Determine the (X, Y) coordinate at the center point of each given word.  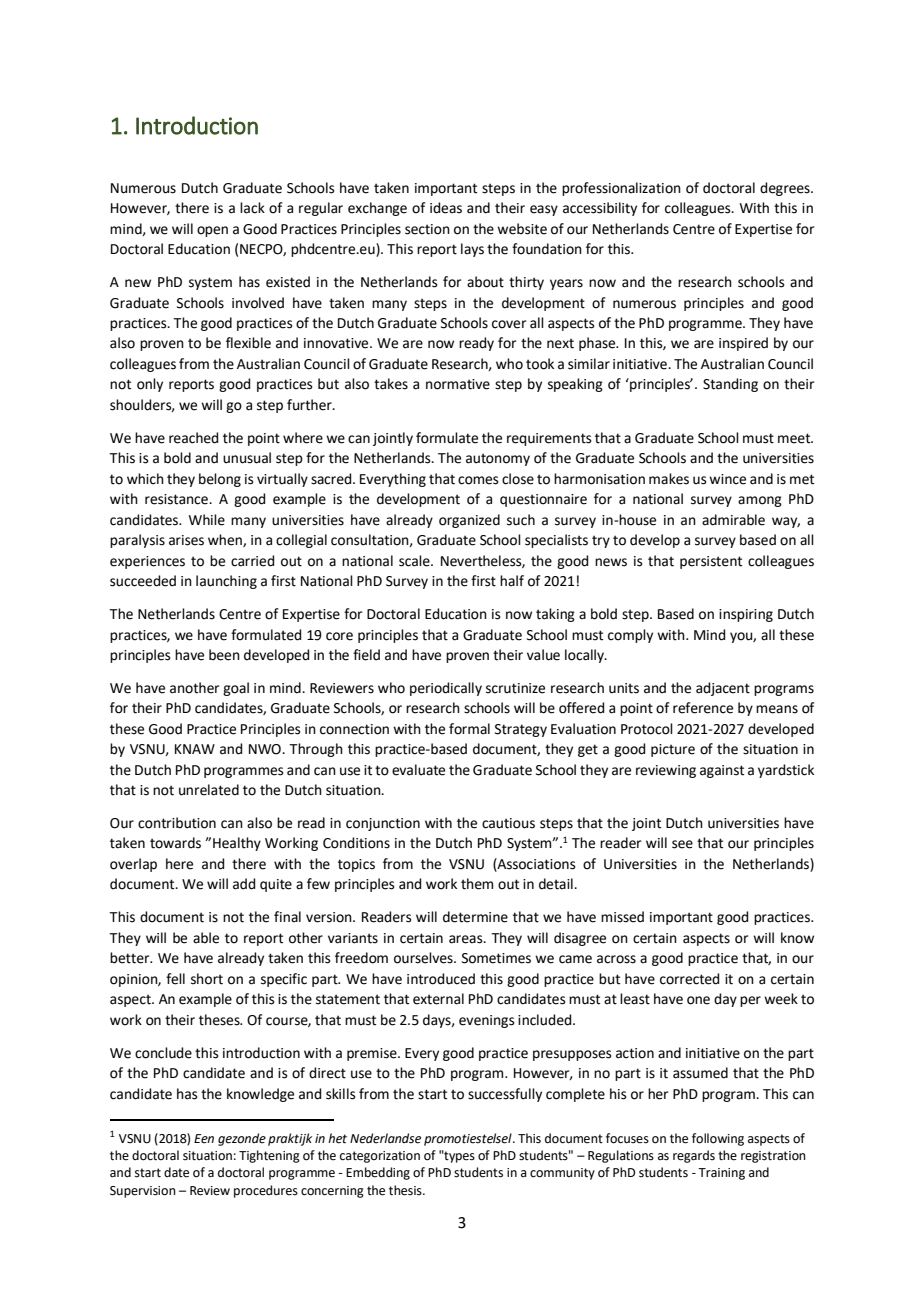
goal (236, 689)
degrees (786, 189)
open (212, 231)
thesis (406, 1190)
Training (721, 1174)
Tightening (269, 1156)
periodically (446, 689)
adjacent (723, 689)
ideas (446, 208)
